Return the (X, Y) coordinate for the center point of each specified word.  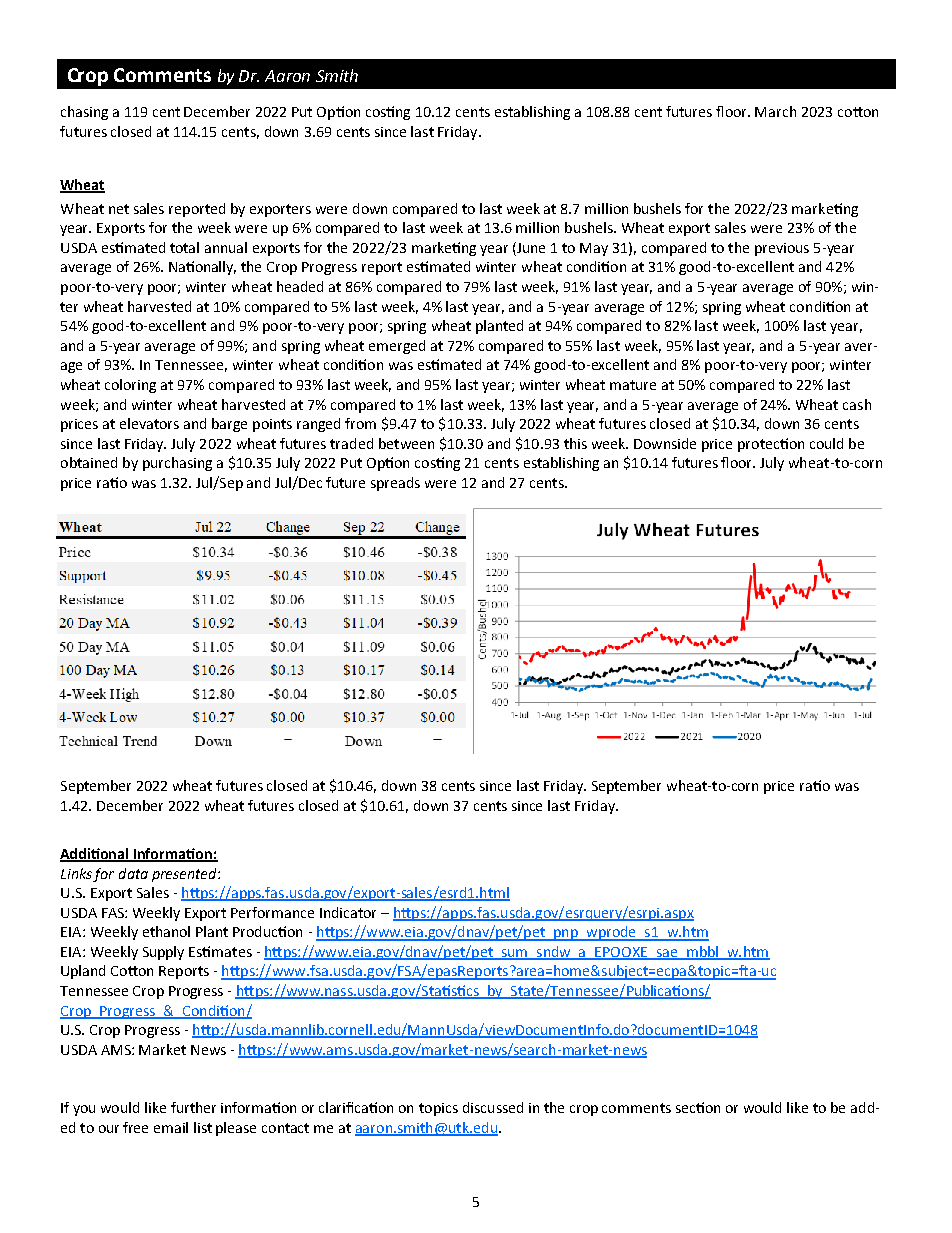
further (193, 1107)
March (775, 111)
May (594, 249)
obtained (89, 462)
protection (771, 445)
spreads (395, 484)
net (119, 209)
